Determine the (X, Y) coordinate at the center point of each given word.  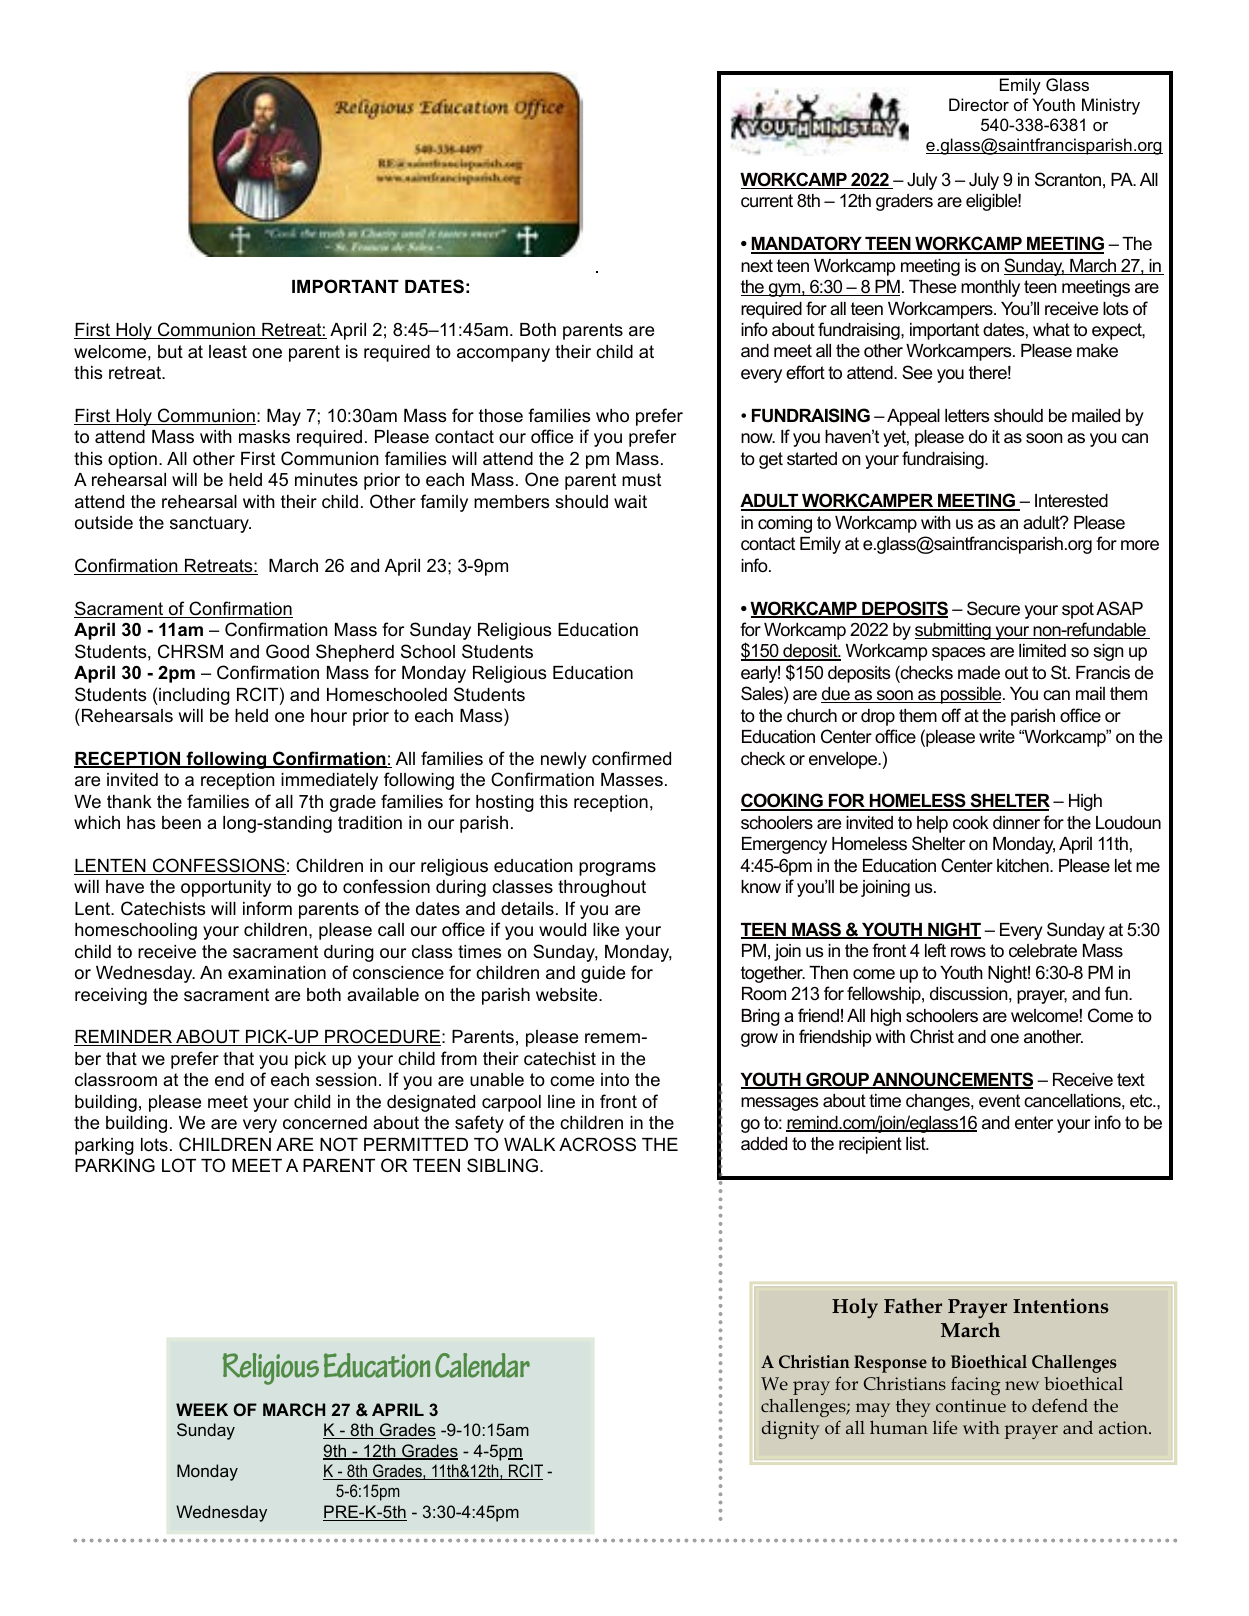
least (228, 352)
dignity (791, 1430)
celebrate (1043, 951)
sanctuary (210, 524)
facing (975, 1385)
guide (603, 974)
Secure (993, 608)
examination (277, 973)
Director (979, 104)
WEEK (202, 1409)
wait (630, 502)
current (767, 201)
